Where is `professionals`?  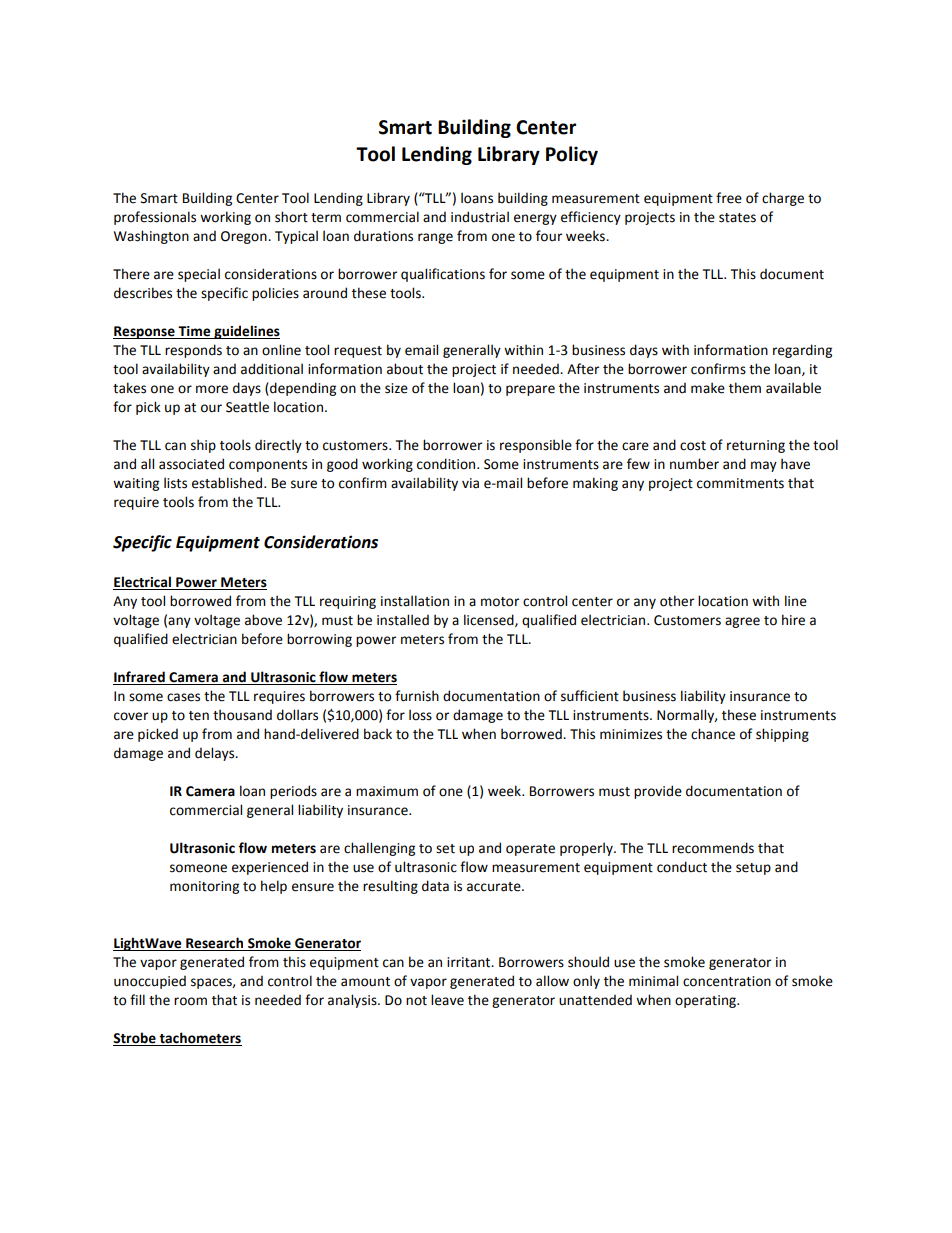 professionals is located at coordinates (155, 218).
